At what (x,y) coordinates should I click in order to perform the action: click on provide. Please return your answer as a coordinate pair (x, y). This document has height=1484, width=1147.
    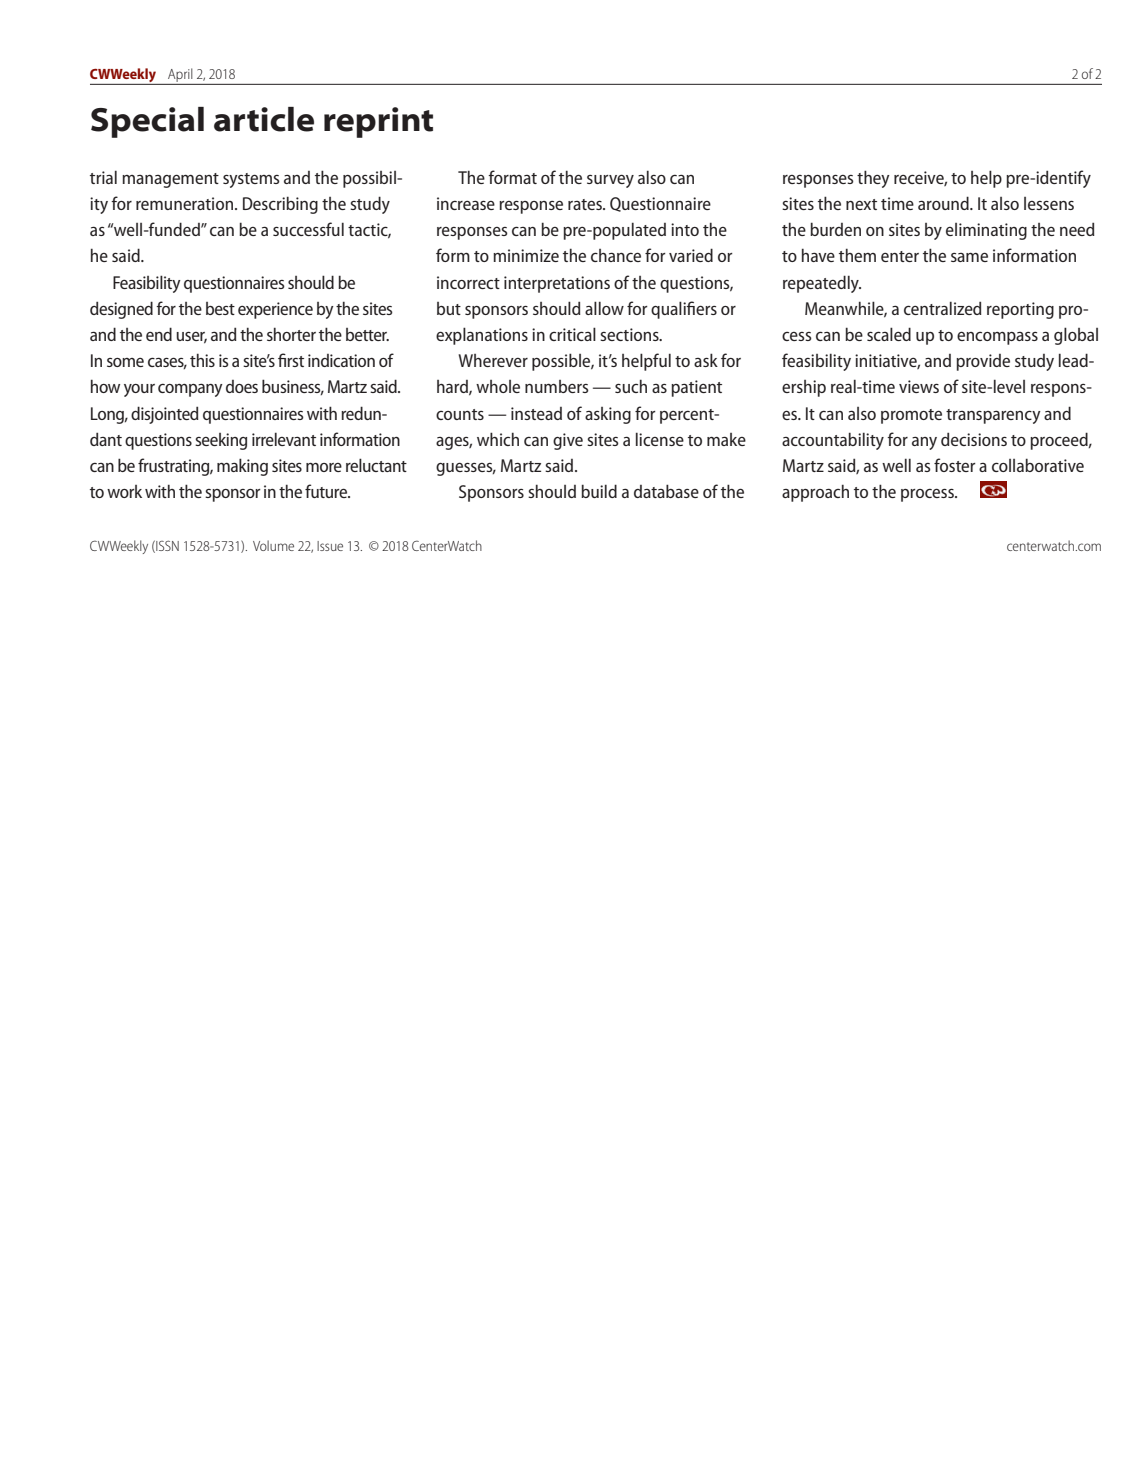
    Looking at the image, I should click on (983, 362).
